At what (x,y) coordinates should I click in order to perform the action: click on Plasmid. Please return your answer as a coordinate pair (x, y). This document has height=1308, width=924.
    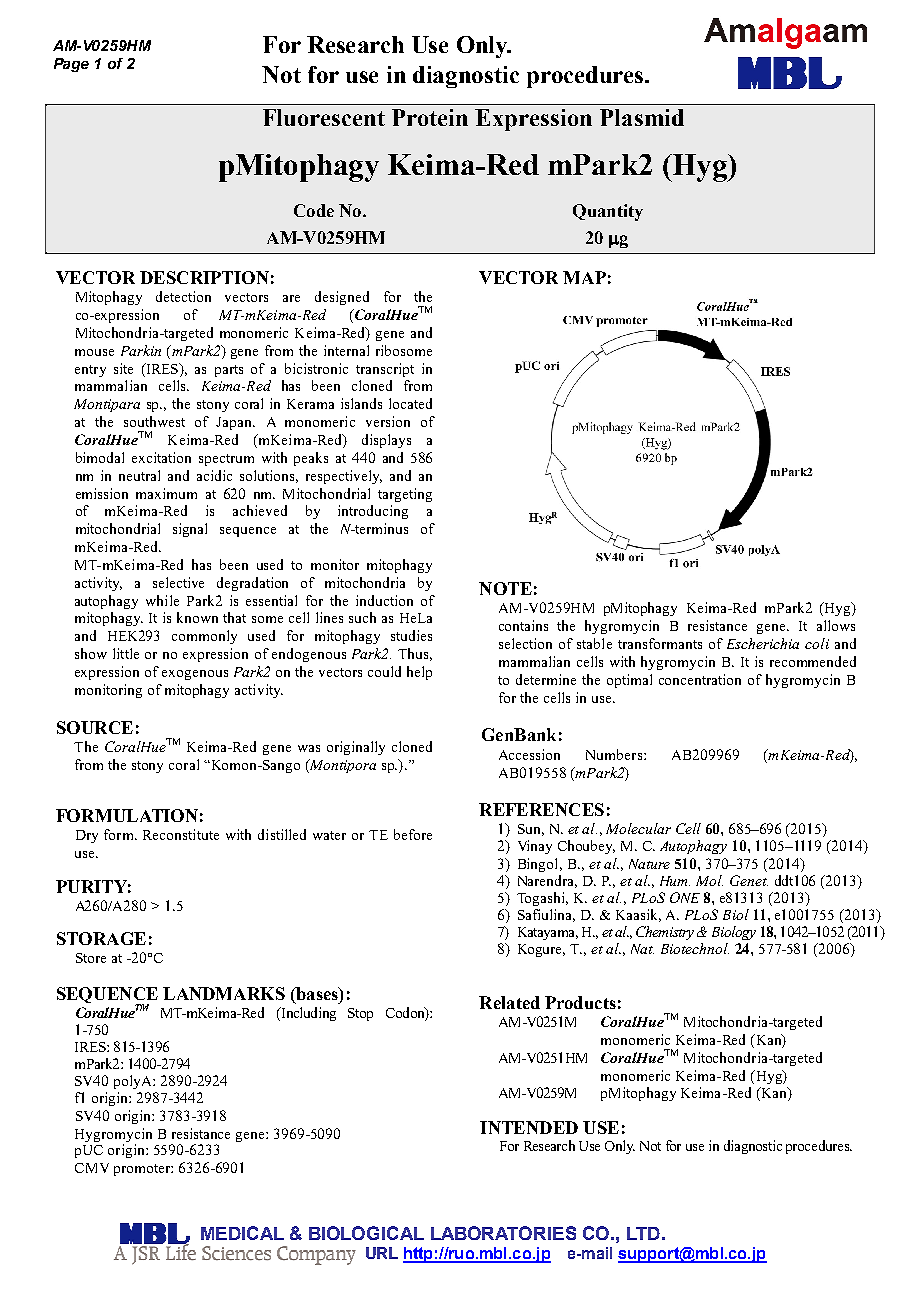
    Looking at the image, I should click on (642, 117).
